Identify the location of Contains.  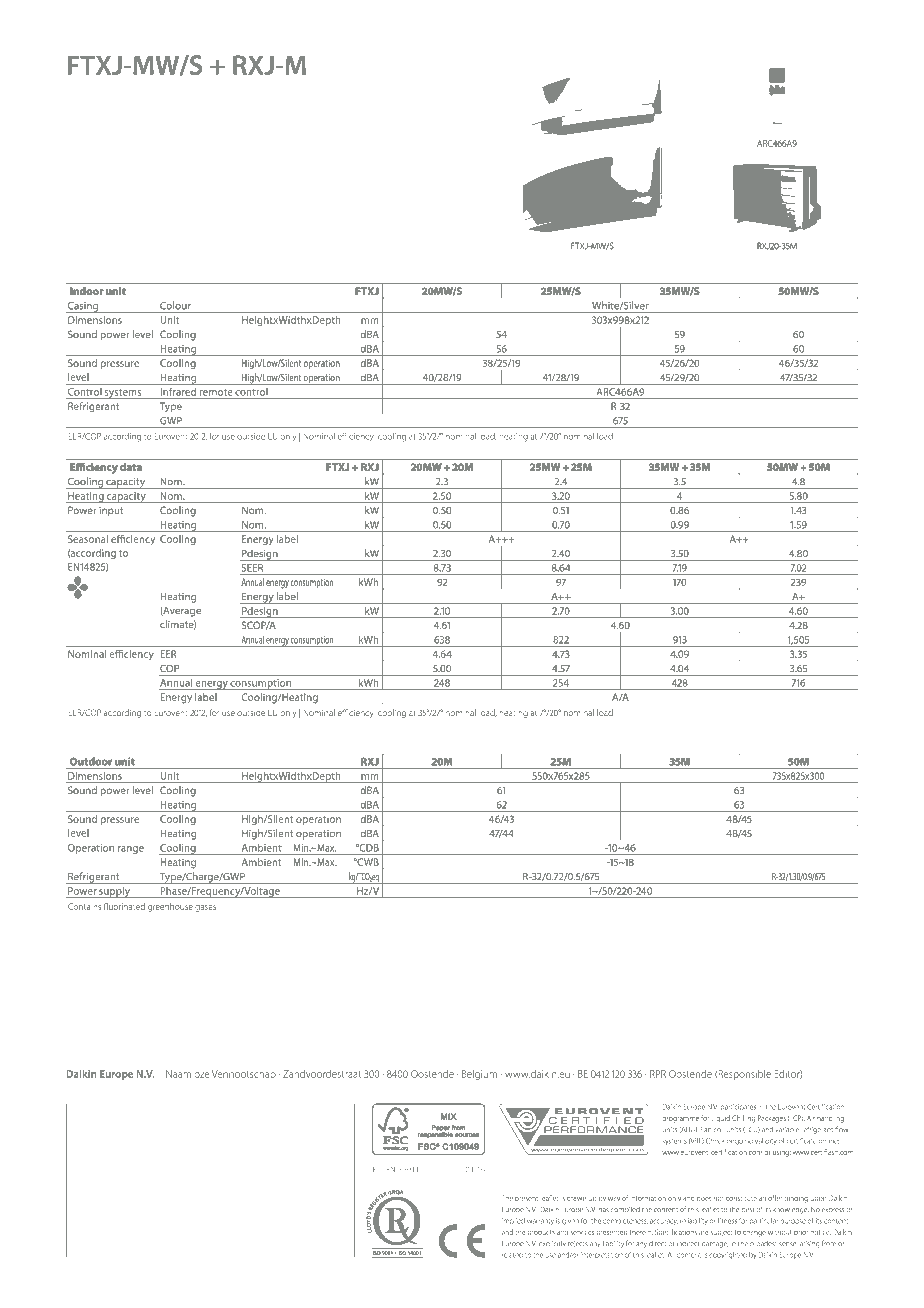
(84, 906).
